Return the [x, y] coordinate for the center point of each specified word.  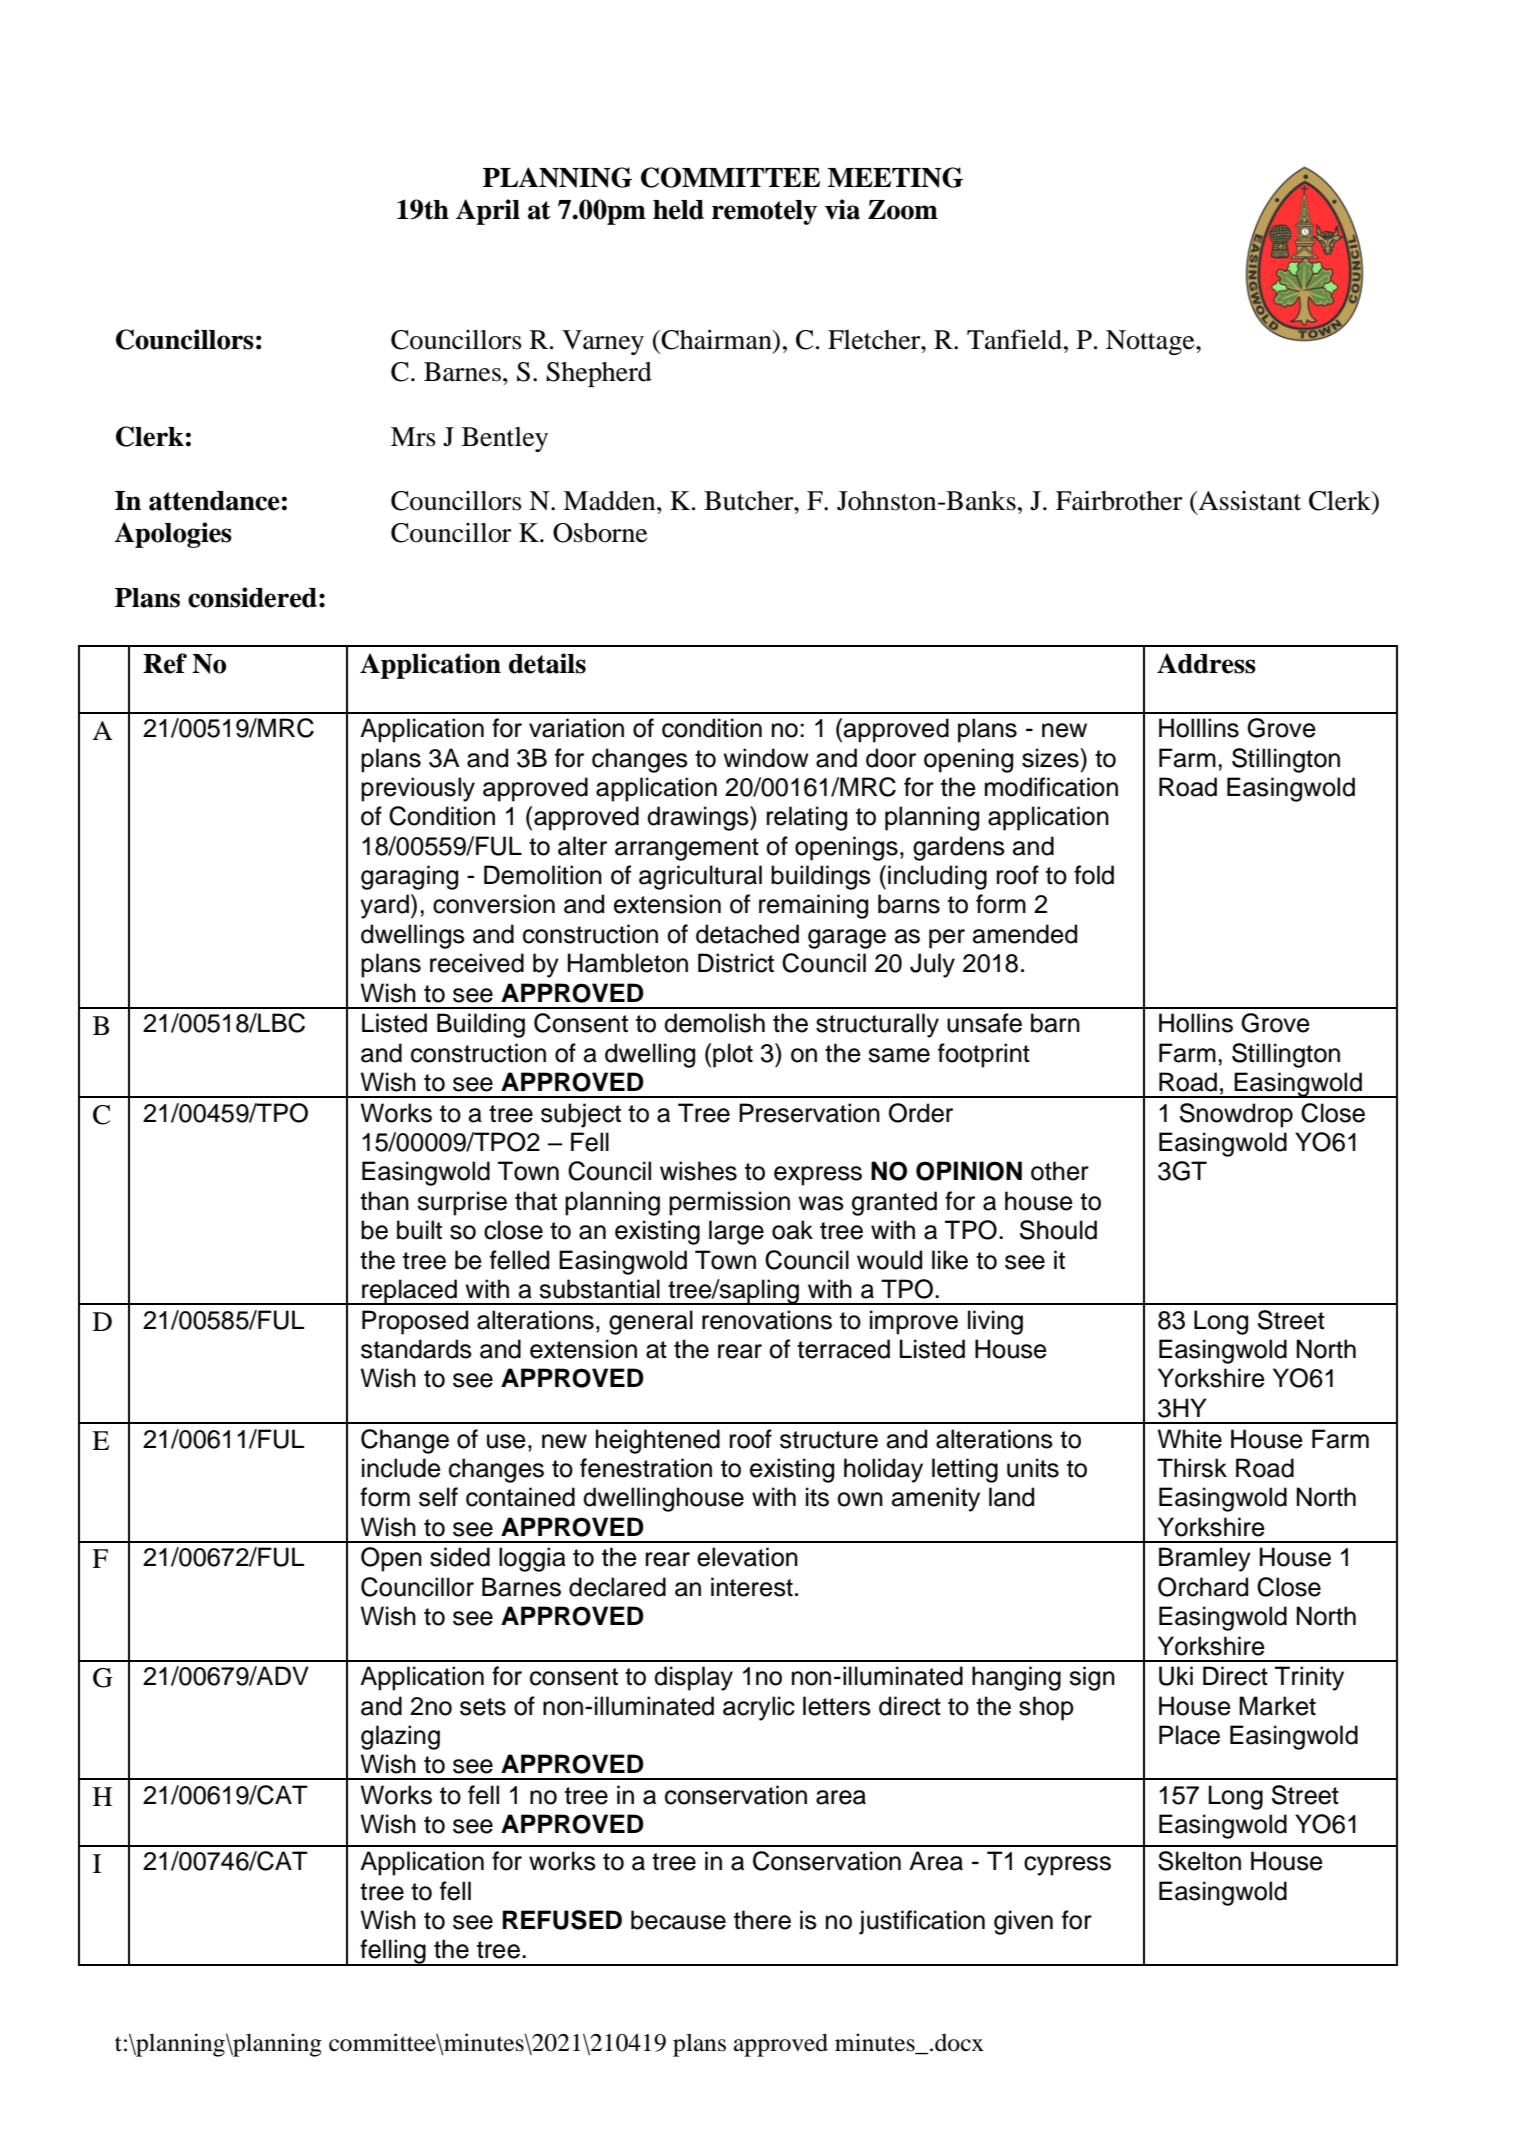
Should [1058, 1230]
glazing [400, 1737]
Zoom [903, 210]
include [401, 1468]
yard [384, 906]
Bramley [1205, 1559]
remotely [764, 212]
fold [1094, 875]
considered [252, 597]
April [488, 212]
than [384, 1201]
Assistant [1248, 501]
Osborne [600, 533]
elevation [747, 1557]
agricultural [700, 877]
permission [729, 1203]
